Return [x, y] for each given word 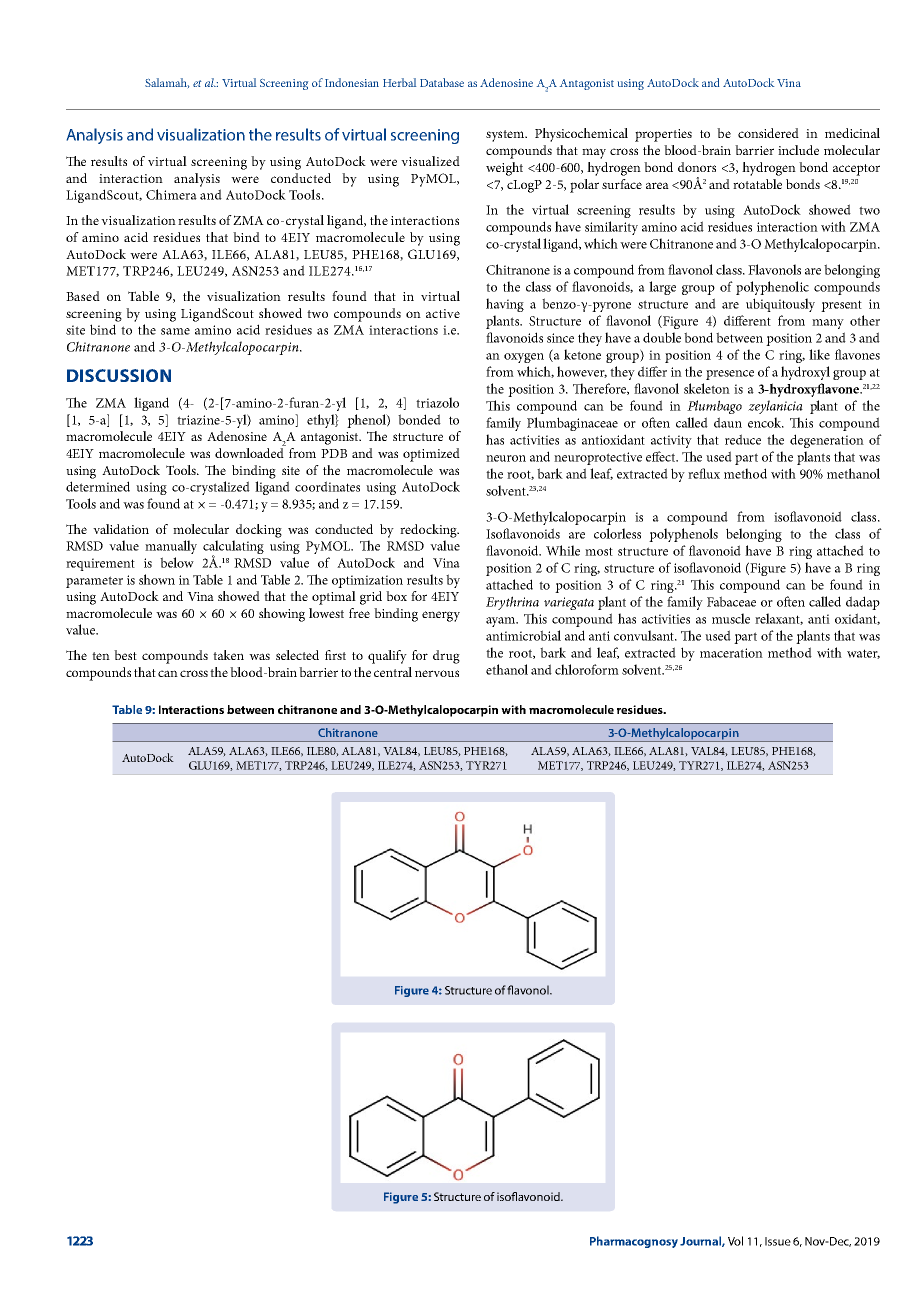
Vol [735, 1241]
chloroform [587, 669]
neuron [506, 458]
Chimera [171, 194]
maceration [731, 653]
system [506, 136]
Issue [778, 1241]
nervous [437, 673]
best [125, 655]
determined [98, 486]
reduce [743, 439]
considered [768, 133]
